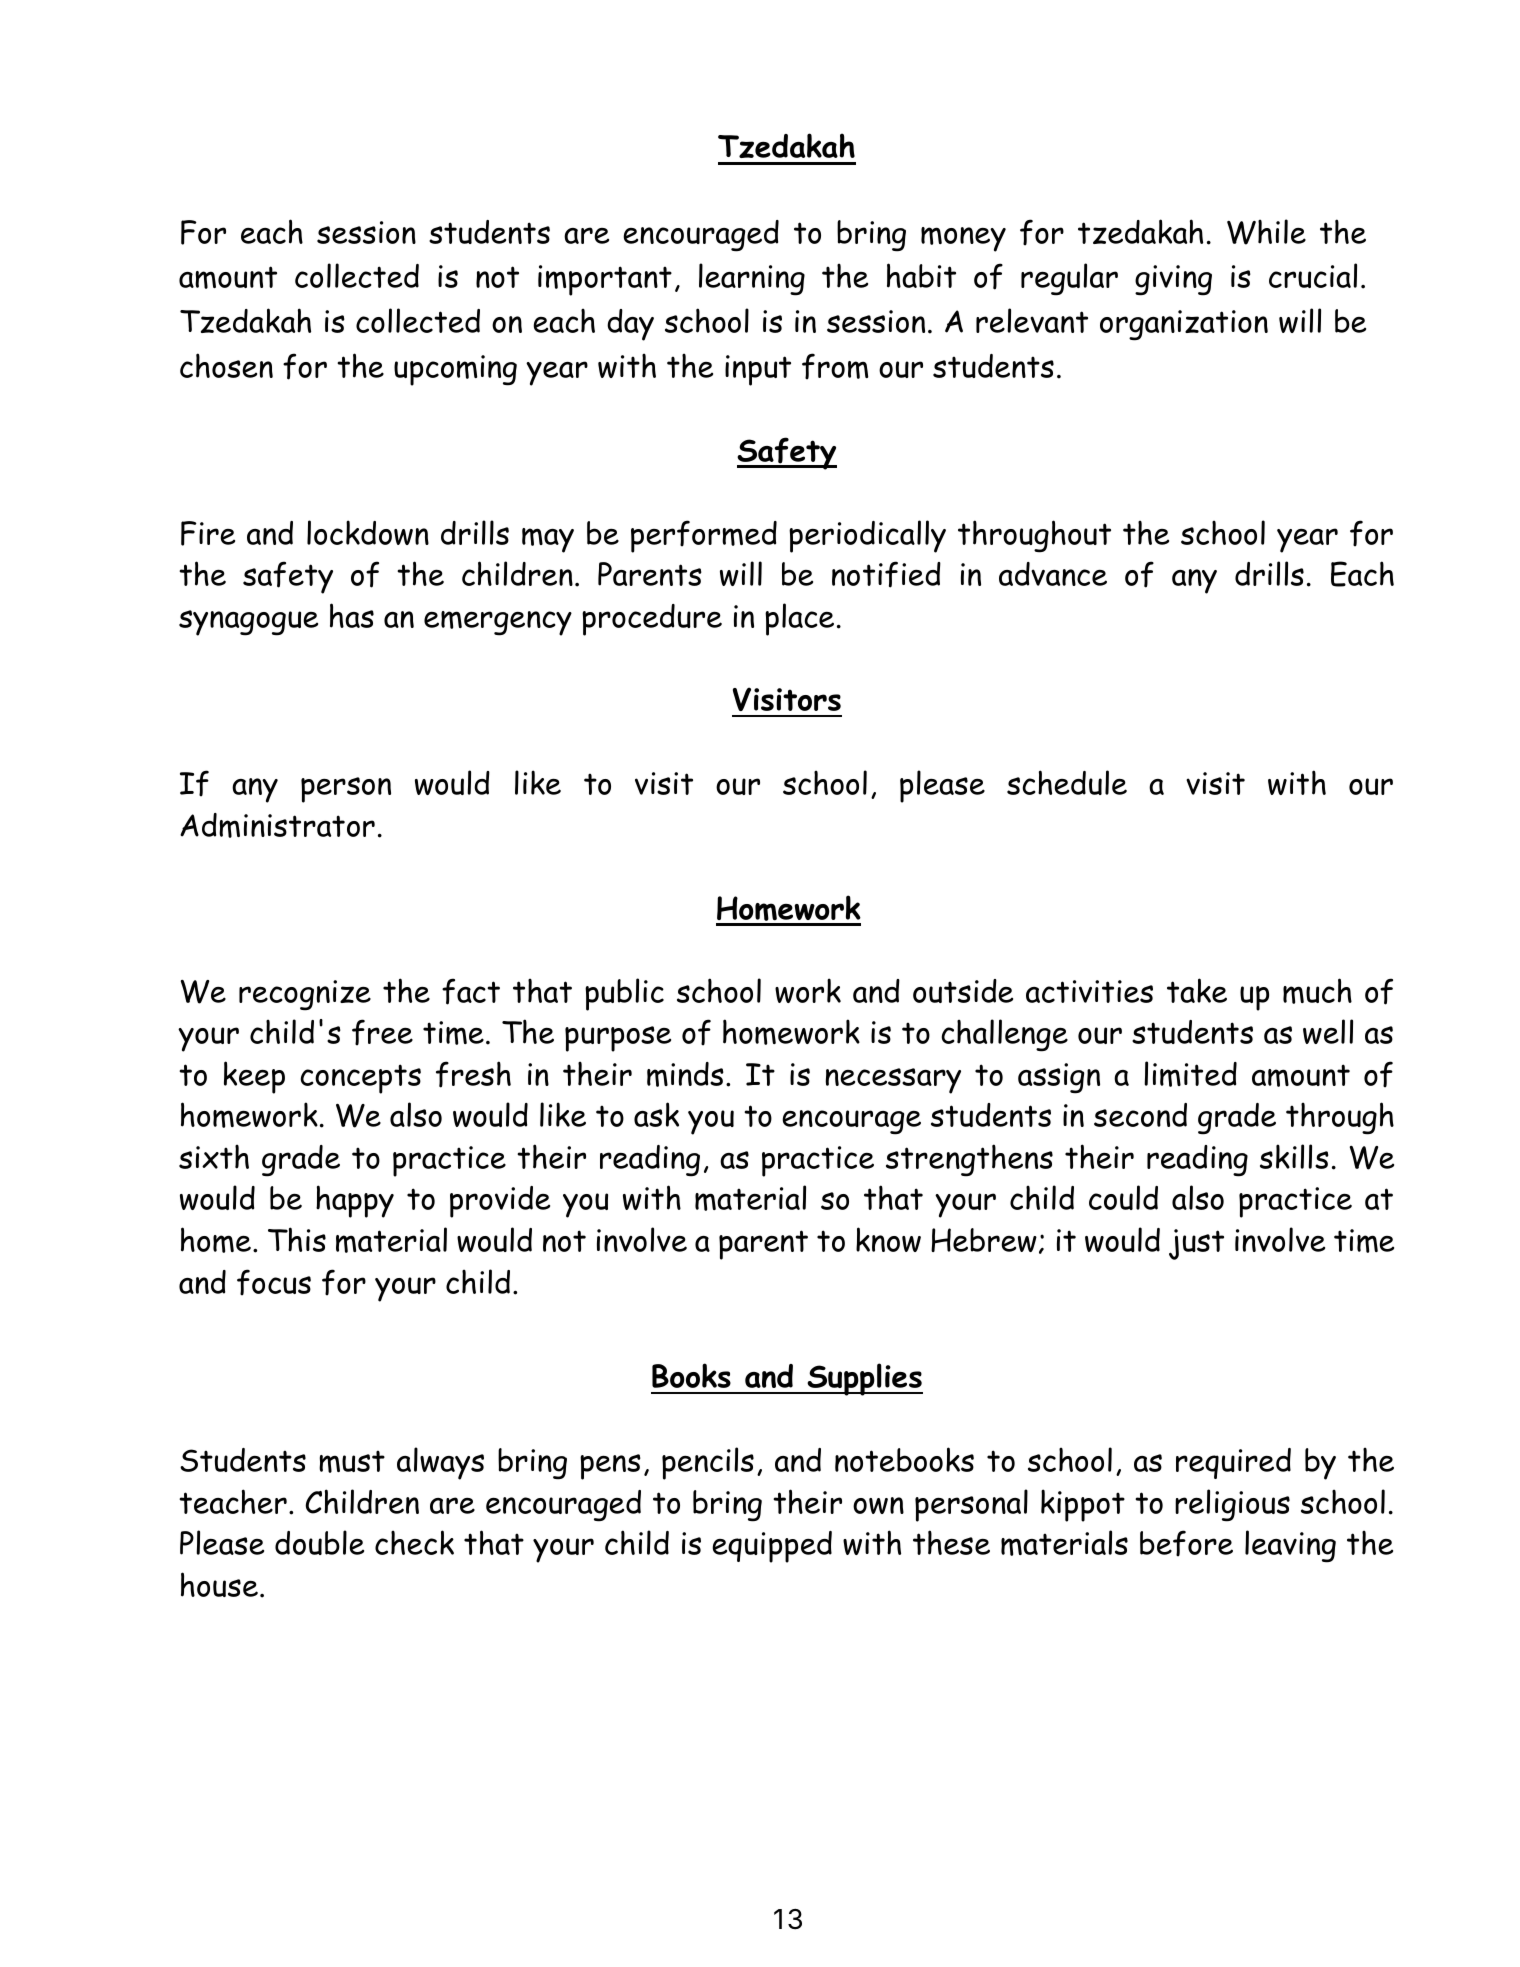 This screenshot has width=1520, height=1967. What do you see at coordinates (305, 995) in the screenshot?
I see `recognize` at bounding box center [305, 995].
